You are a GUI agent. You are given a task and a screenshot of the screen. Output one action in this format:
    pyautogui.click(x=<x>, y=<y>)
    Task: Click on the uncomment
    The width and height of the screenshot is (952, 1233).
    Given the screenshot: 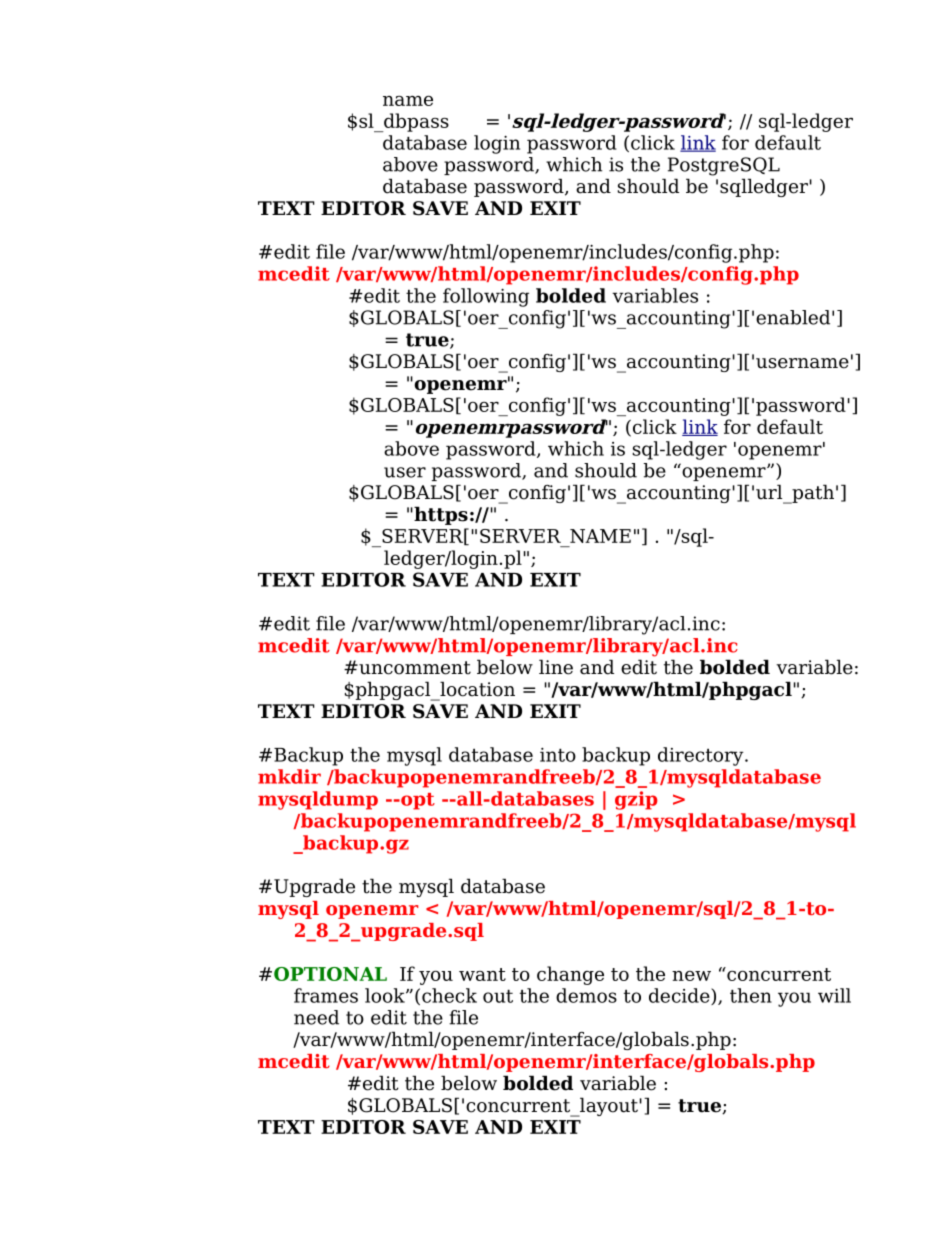 What is the action you would take?
    pyautogui.click(x=414, y=668)
